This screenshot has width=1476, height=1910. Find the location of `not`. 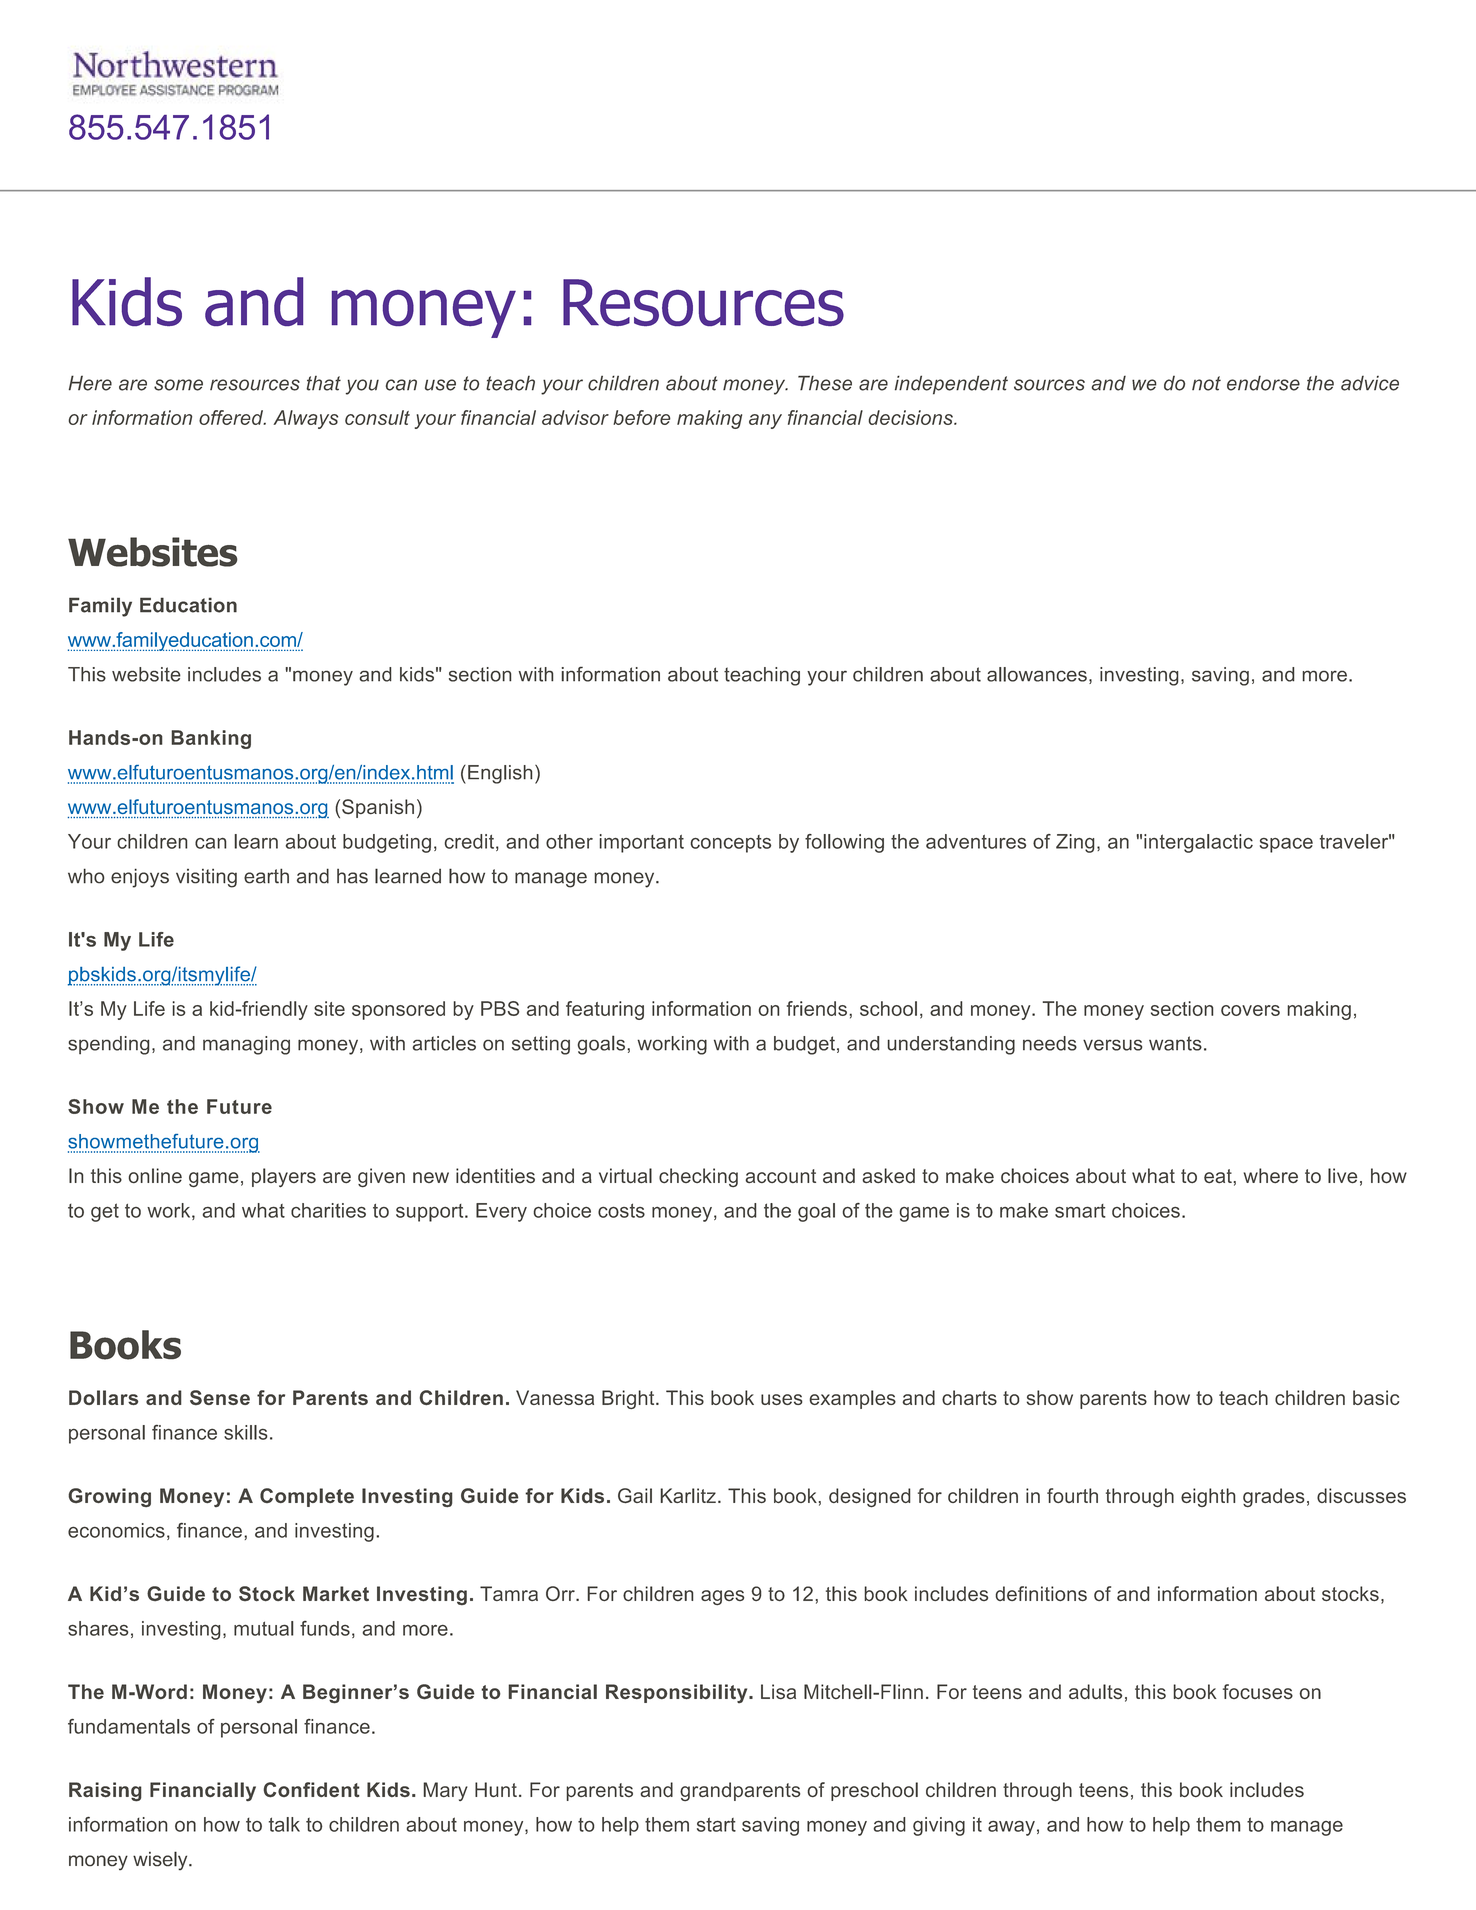

not is located at coordinates (1206, 383).
